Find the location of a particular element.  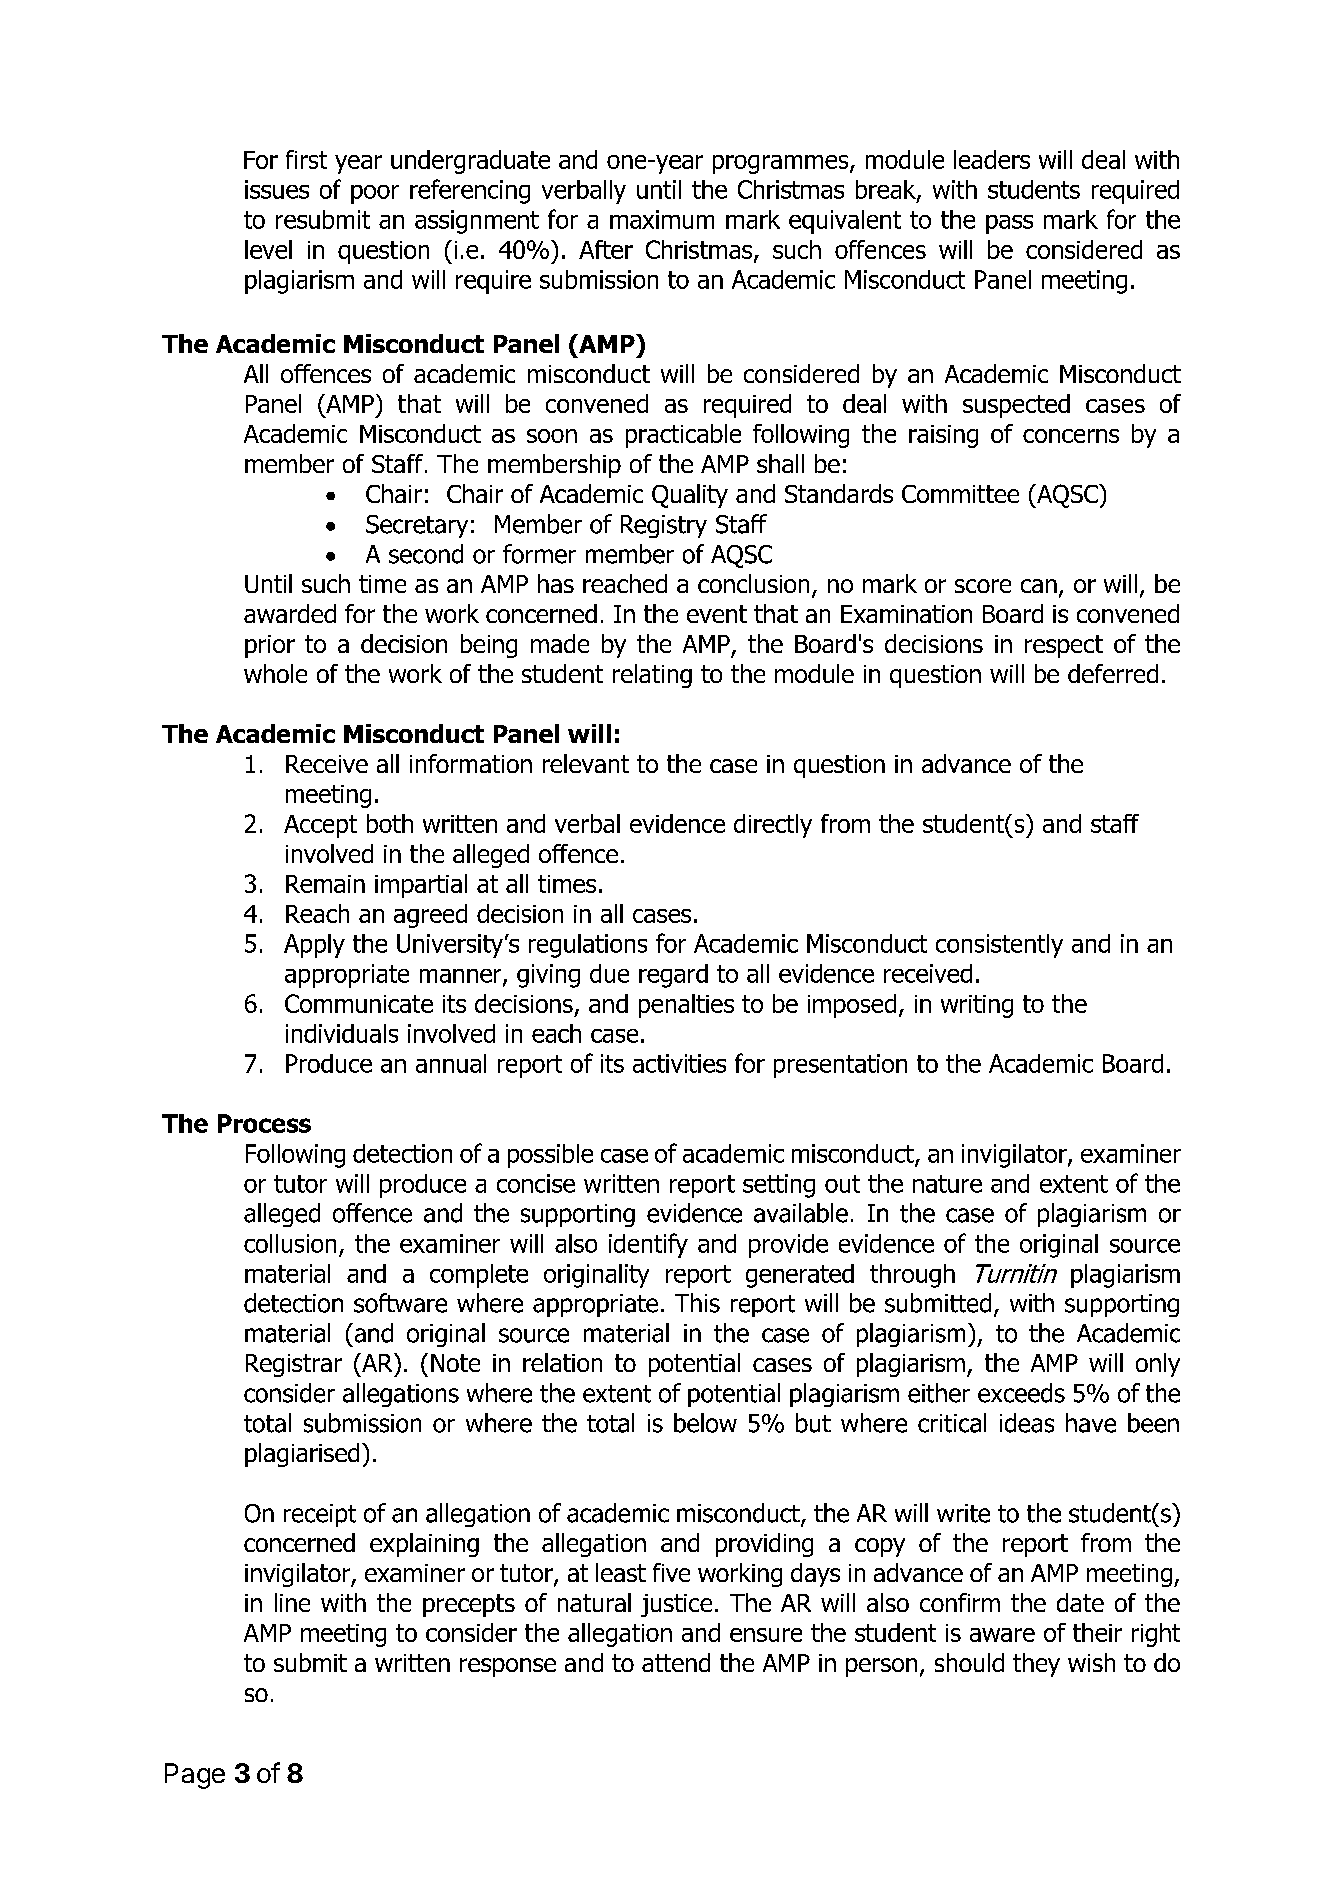

can is located at coordinates (1039, 586).
